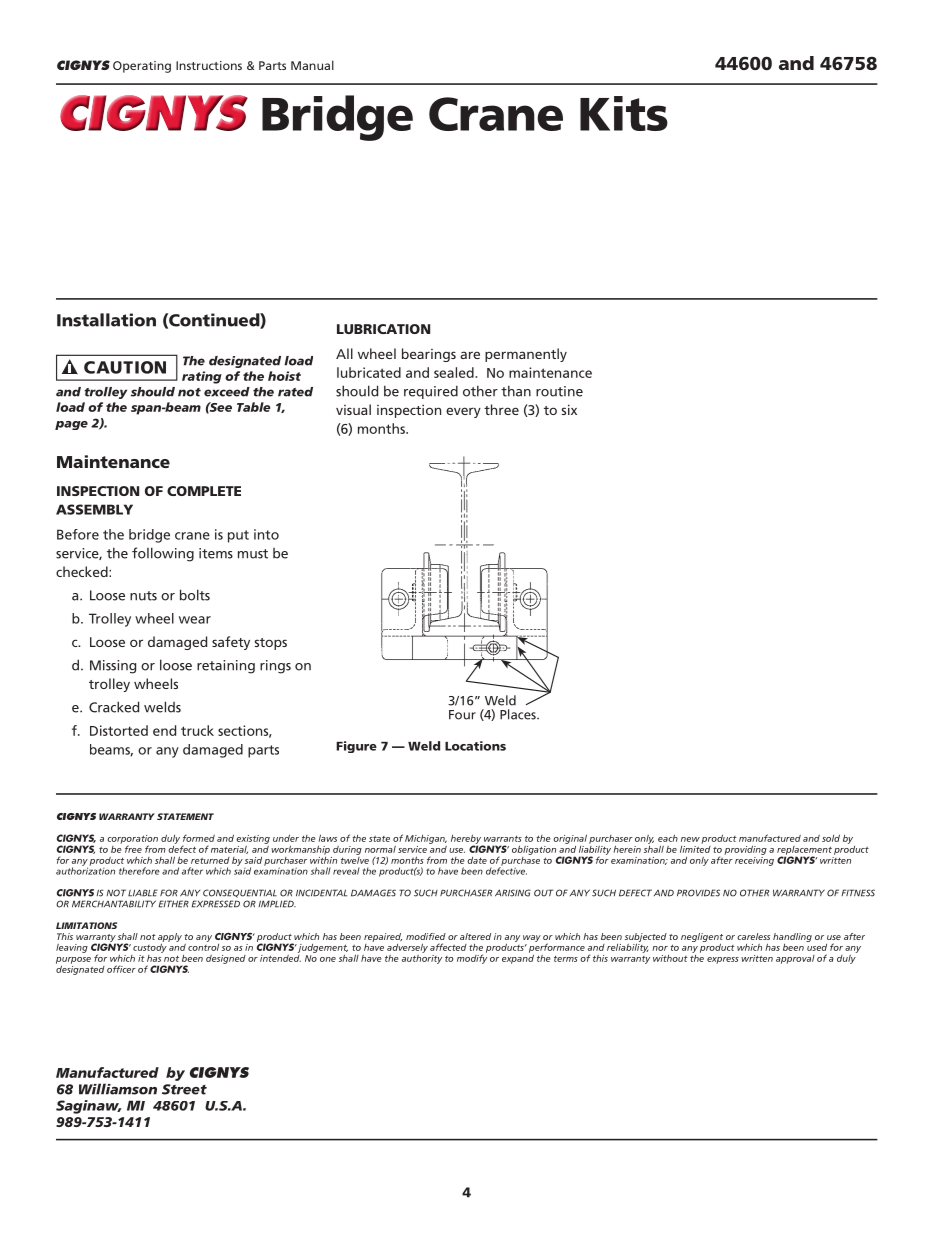 The width and height of the screenshot is (952, 1233). What do you see at coordinates (467, 840) in the screenshot?
I see `hereby` at bounding box center [467, 840].
